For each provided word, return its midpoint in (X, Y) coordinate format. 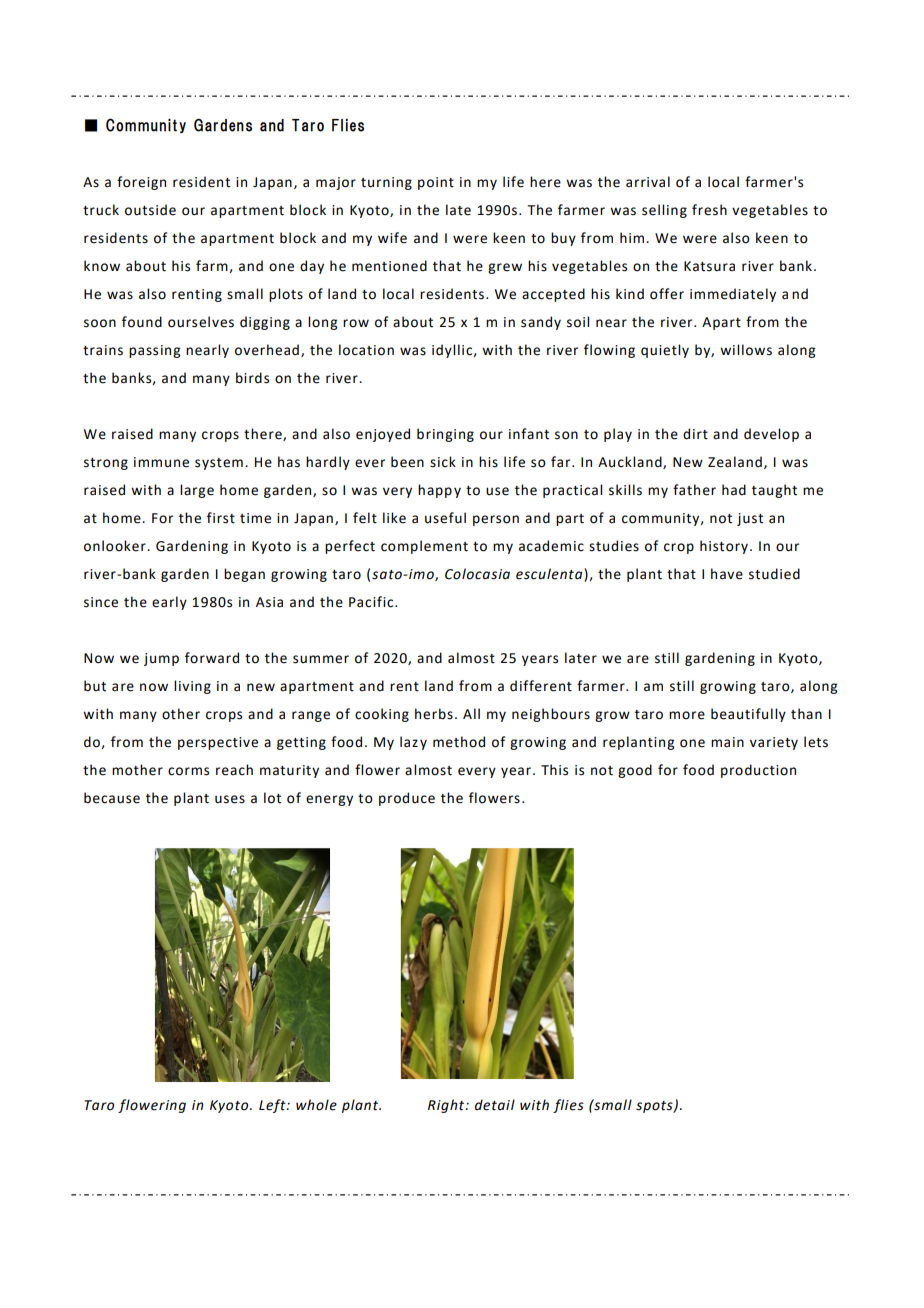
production (758, 771)
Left (273, 1106)
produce (407, 799)
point (436, 183)
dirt (695, 434)
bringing (445, 435)
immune (161, 462)
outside (150, 210)
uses (230, 799)
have (727, 574)
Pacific (372, 602)
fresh (709, 210)
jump (161, 659)
